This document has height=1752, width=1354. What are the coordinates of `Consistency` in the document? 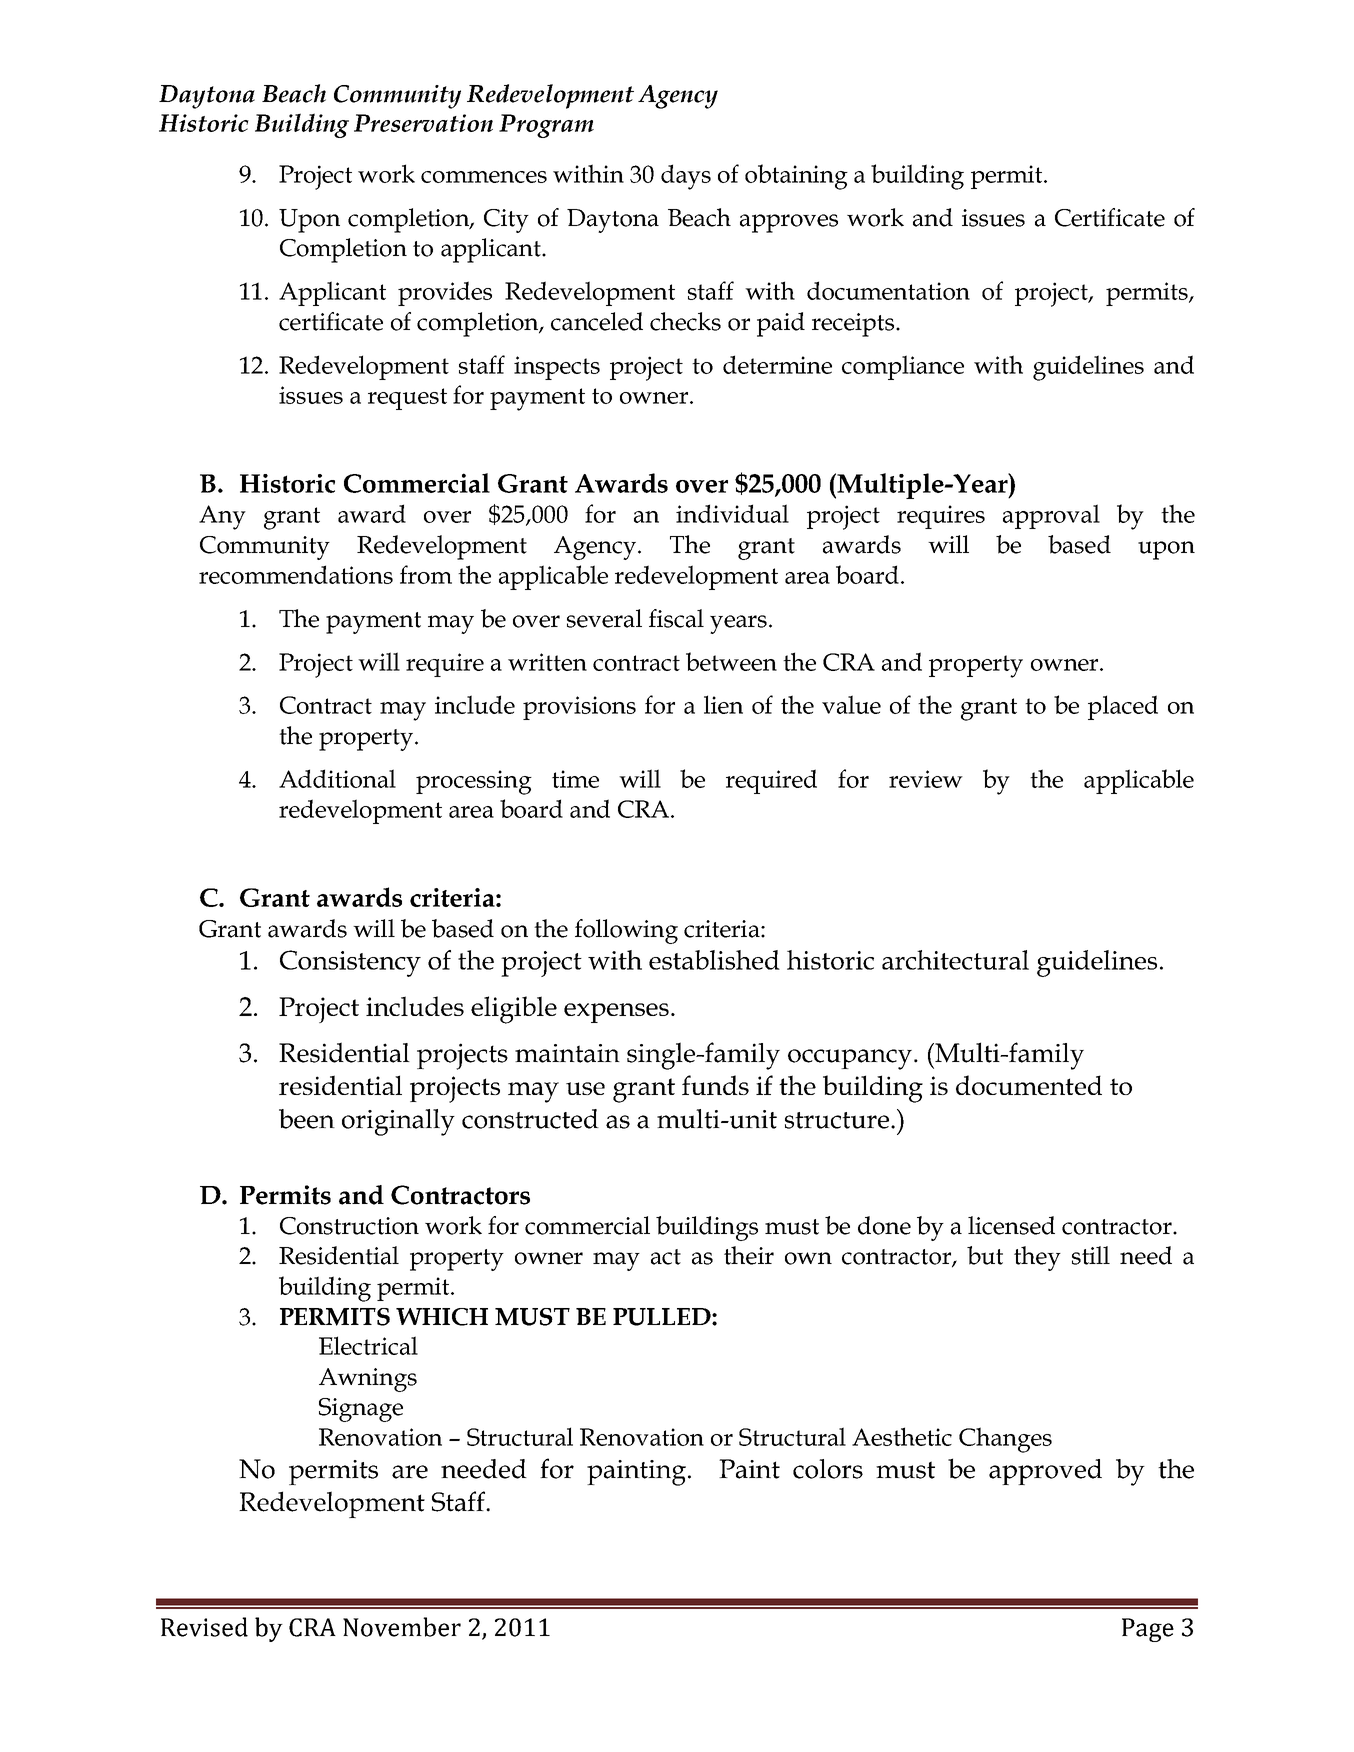 It's located at (350, 963).
